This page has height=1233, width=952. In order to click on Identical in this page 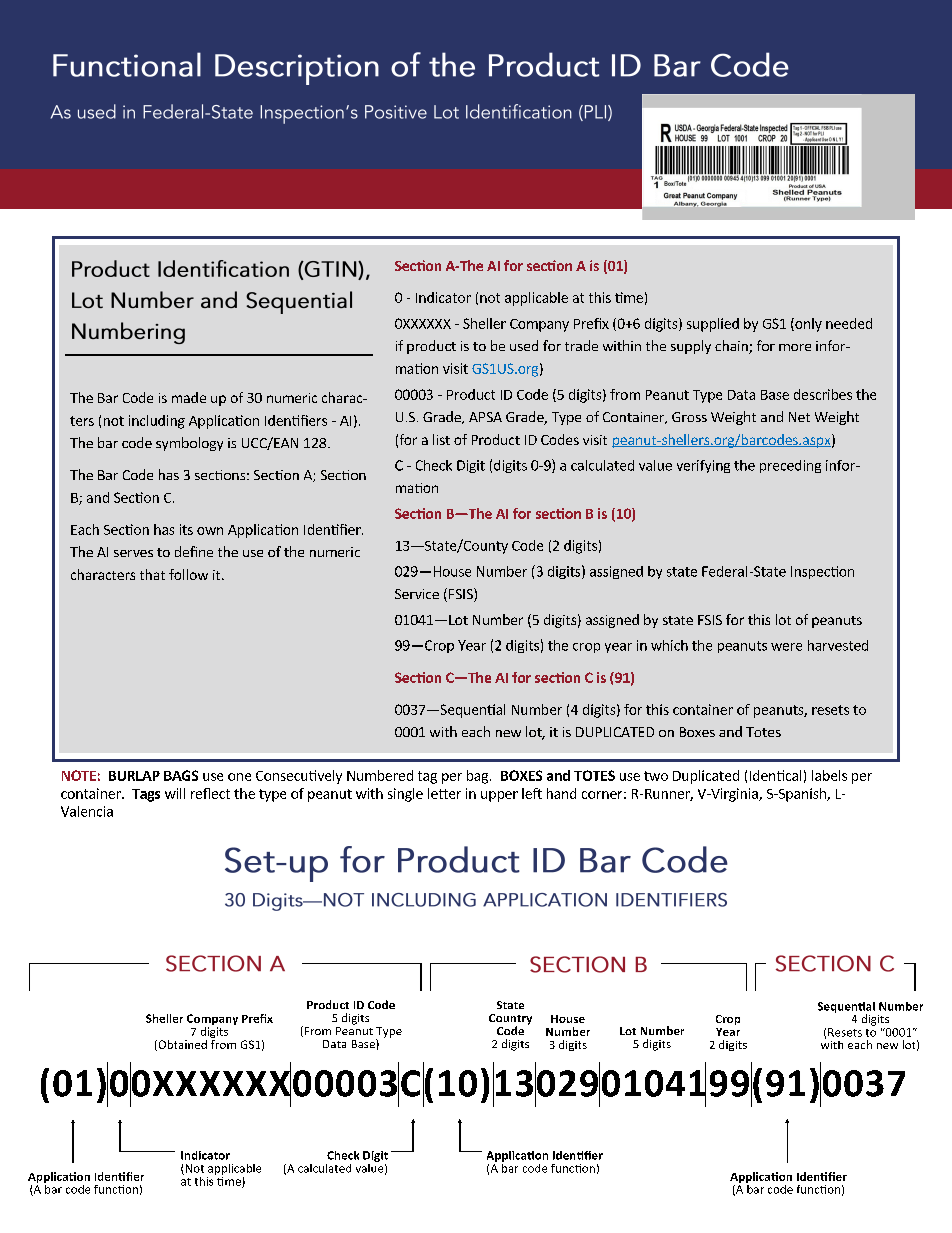, I will do `click(775, 775)`.
